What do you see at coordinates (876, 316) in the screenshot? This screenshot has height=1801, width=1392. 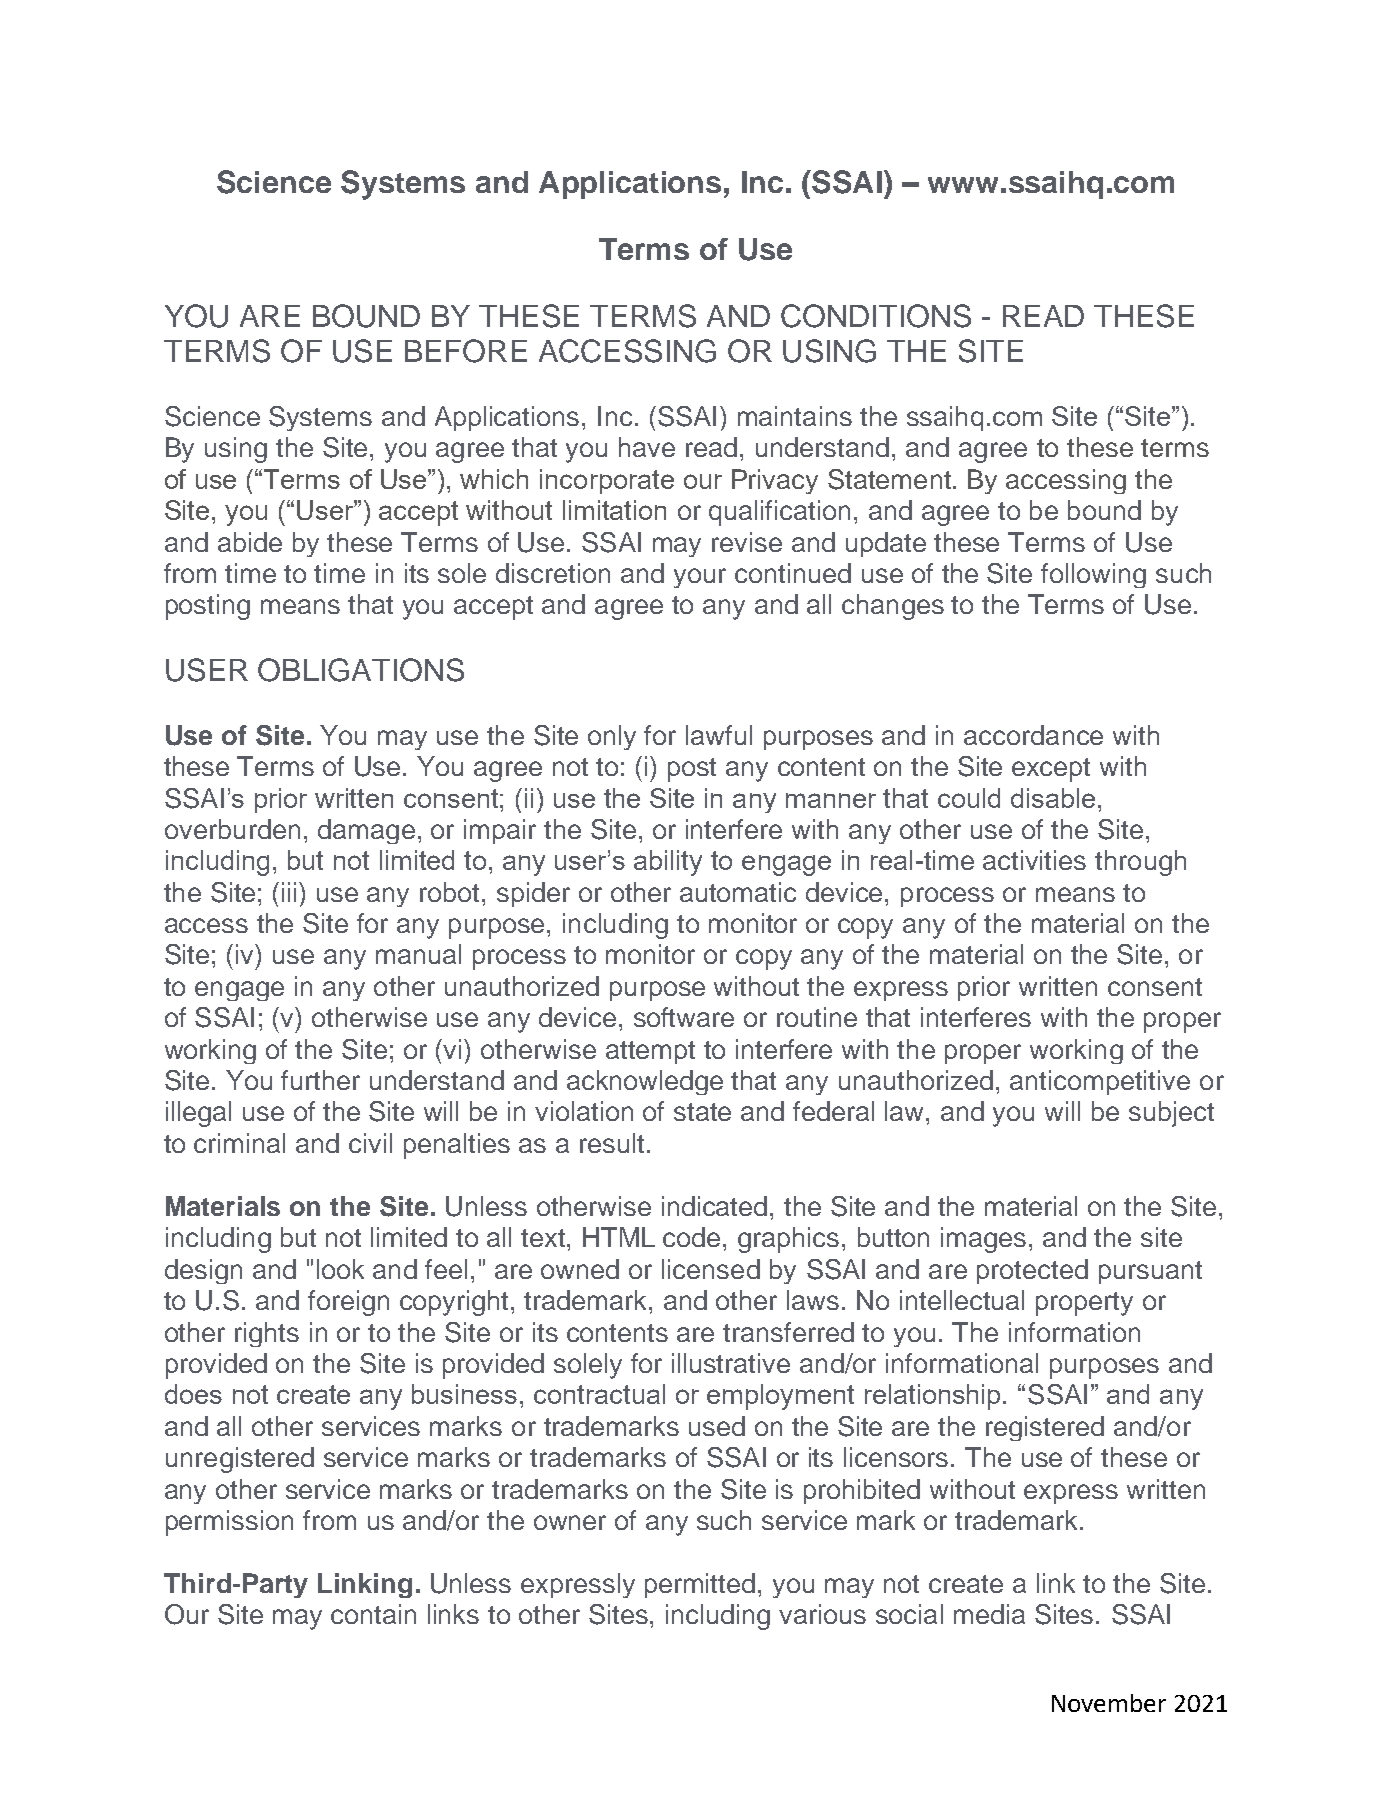 I see `CONDITIONS` at bounding box center [876, 316].
